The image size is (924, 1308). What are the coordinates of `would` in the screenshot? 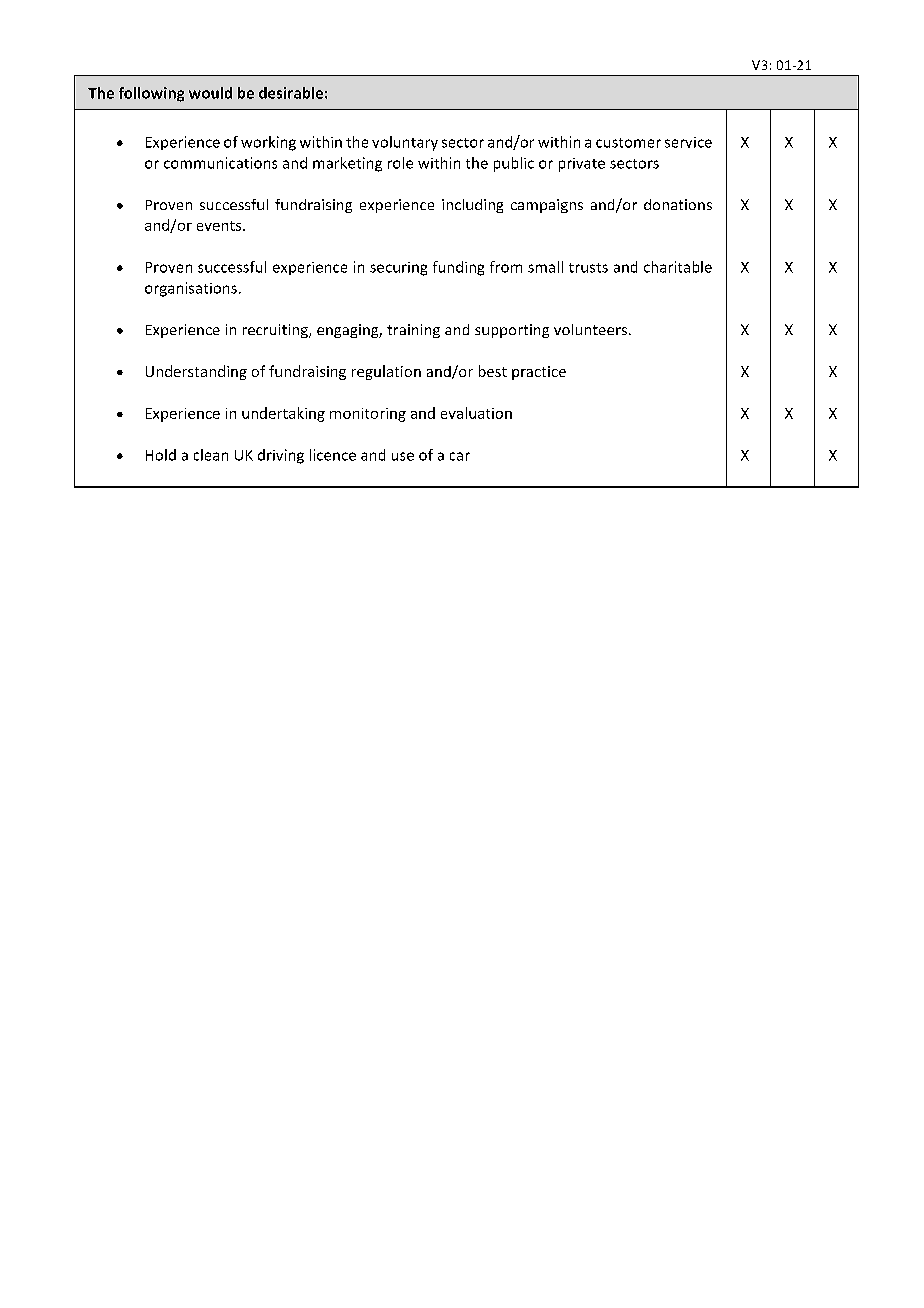 It's located at (210, 93).
